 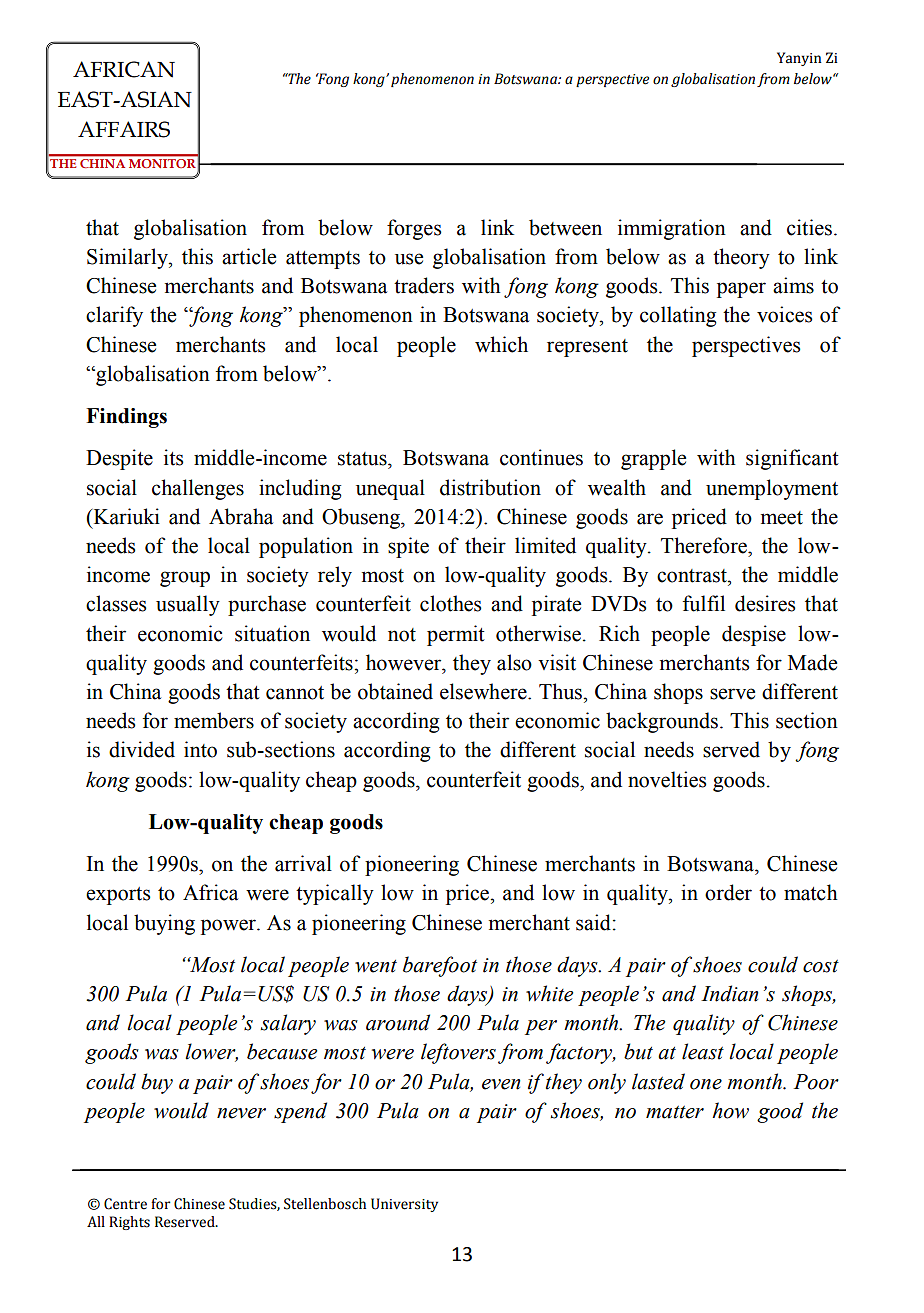 What do you see at coordinates (772, 489) in the document?
I see `unemployment` at bounding box center [772, 489].
